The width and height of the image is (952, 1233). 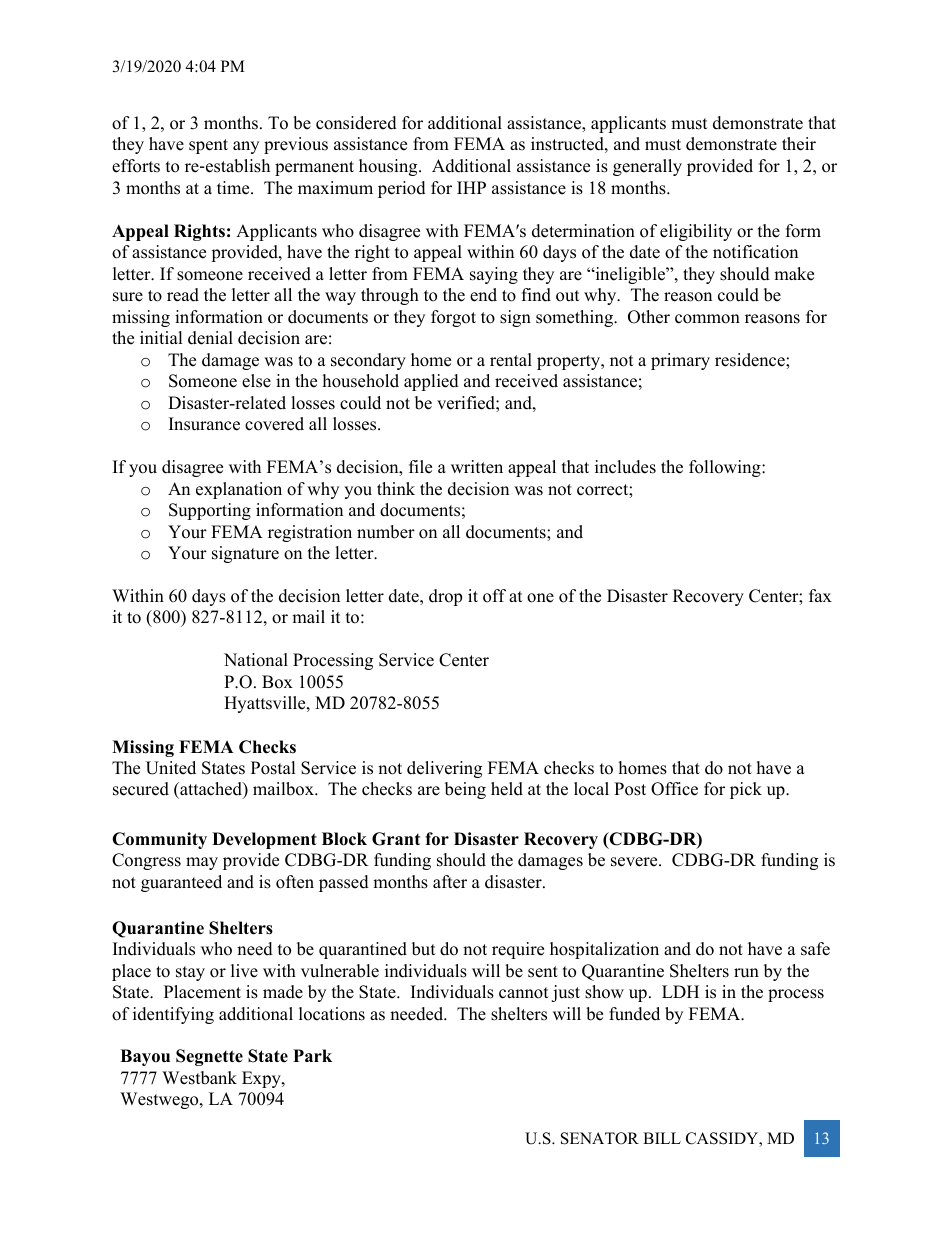 I want to click on Expy, so click(x=262, y=1079).
